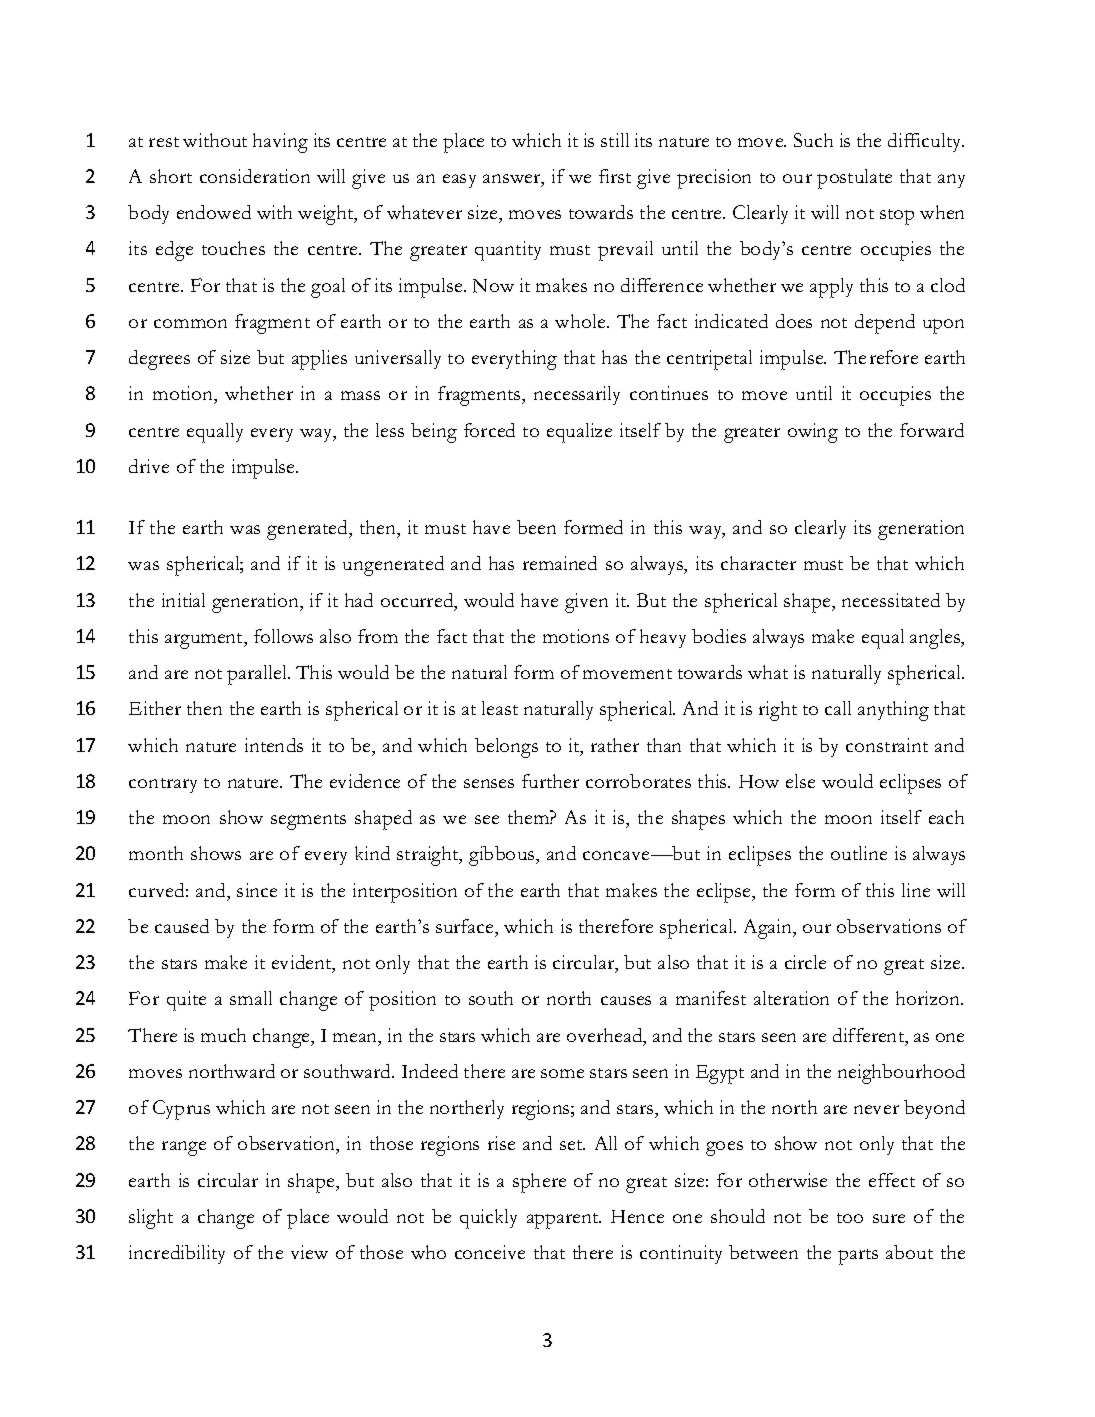 This document has width=1095, height=1417. Describe the element at coordinates (257, 890) in the document. I see `since` at that location.
